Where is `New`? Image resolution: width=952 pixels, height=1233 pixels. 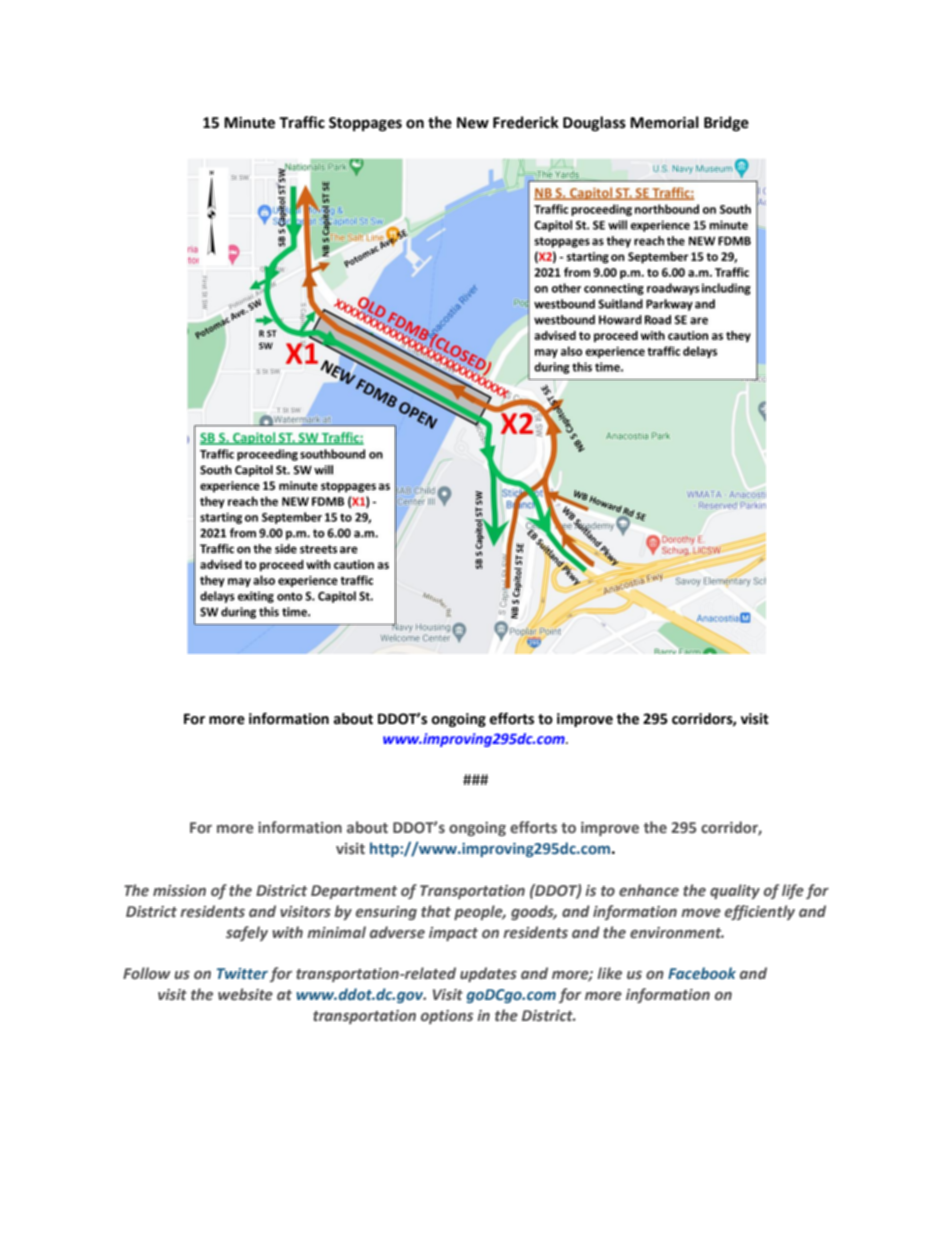
New is located at coordinates (473, 123).
